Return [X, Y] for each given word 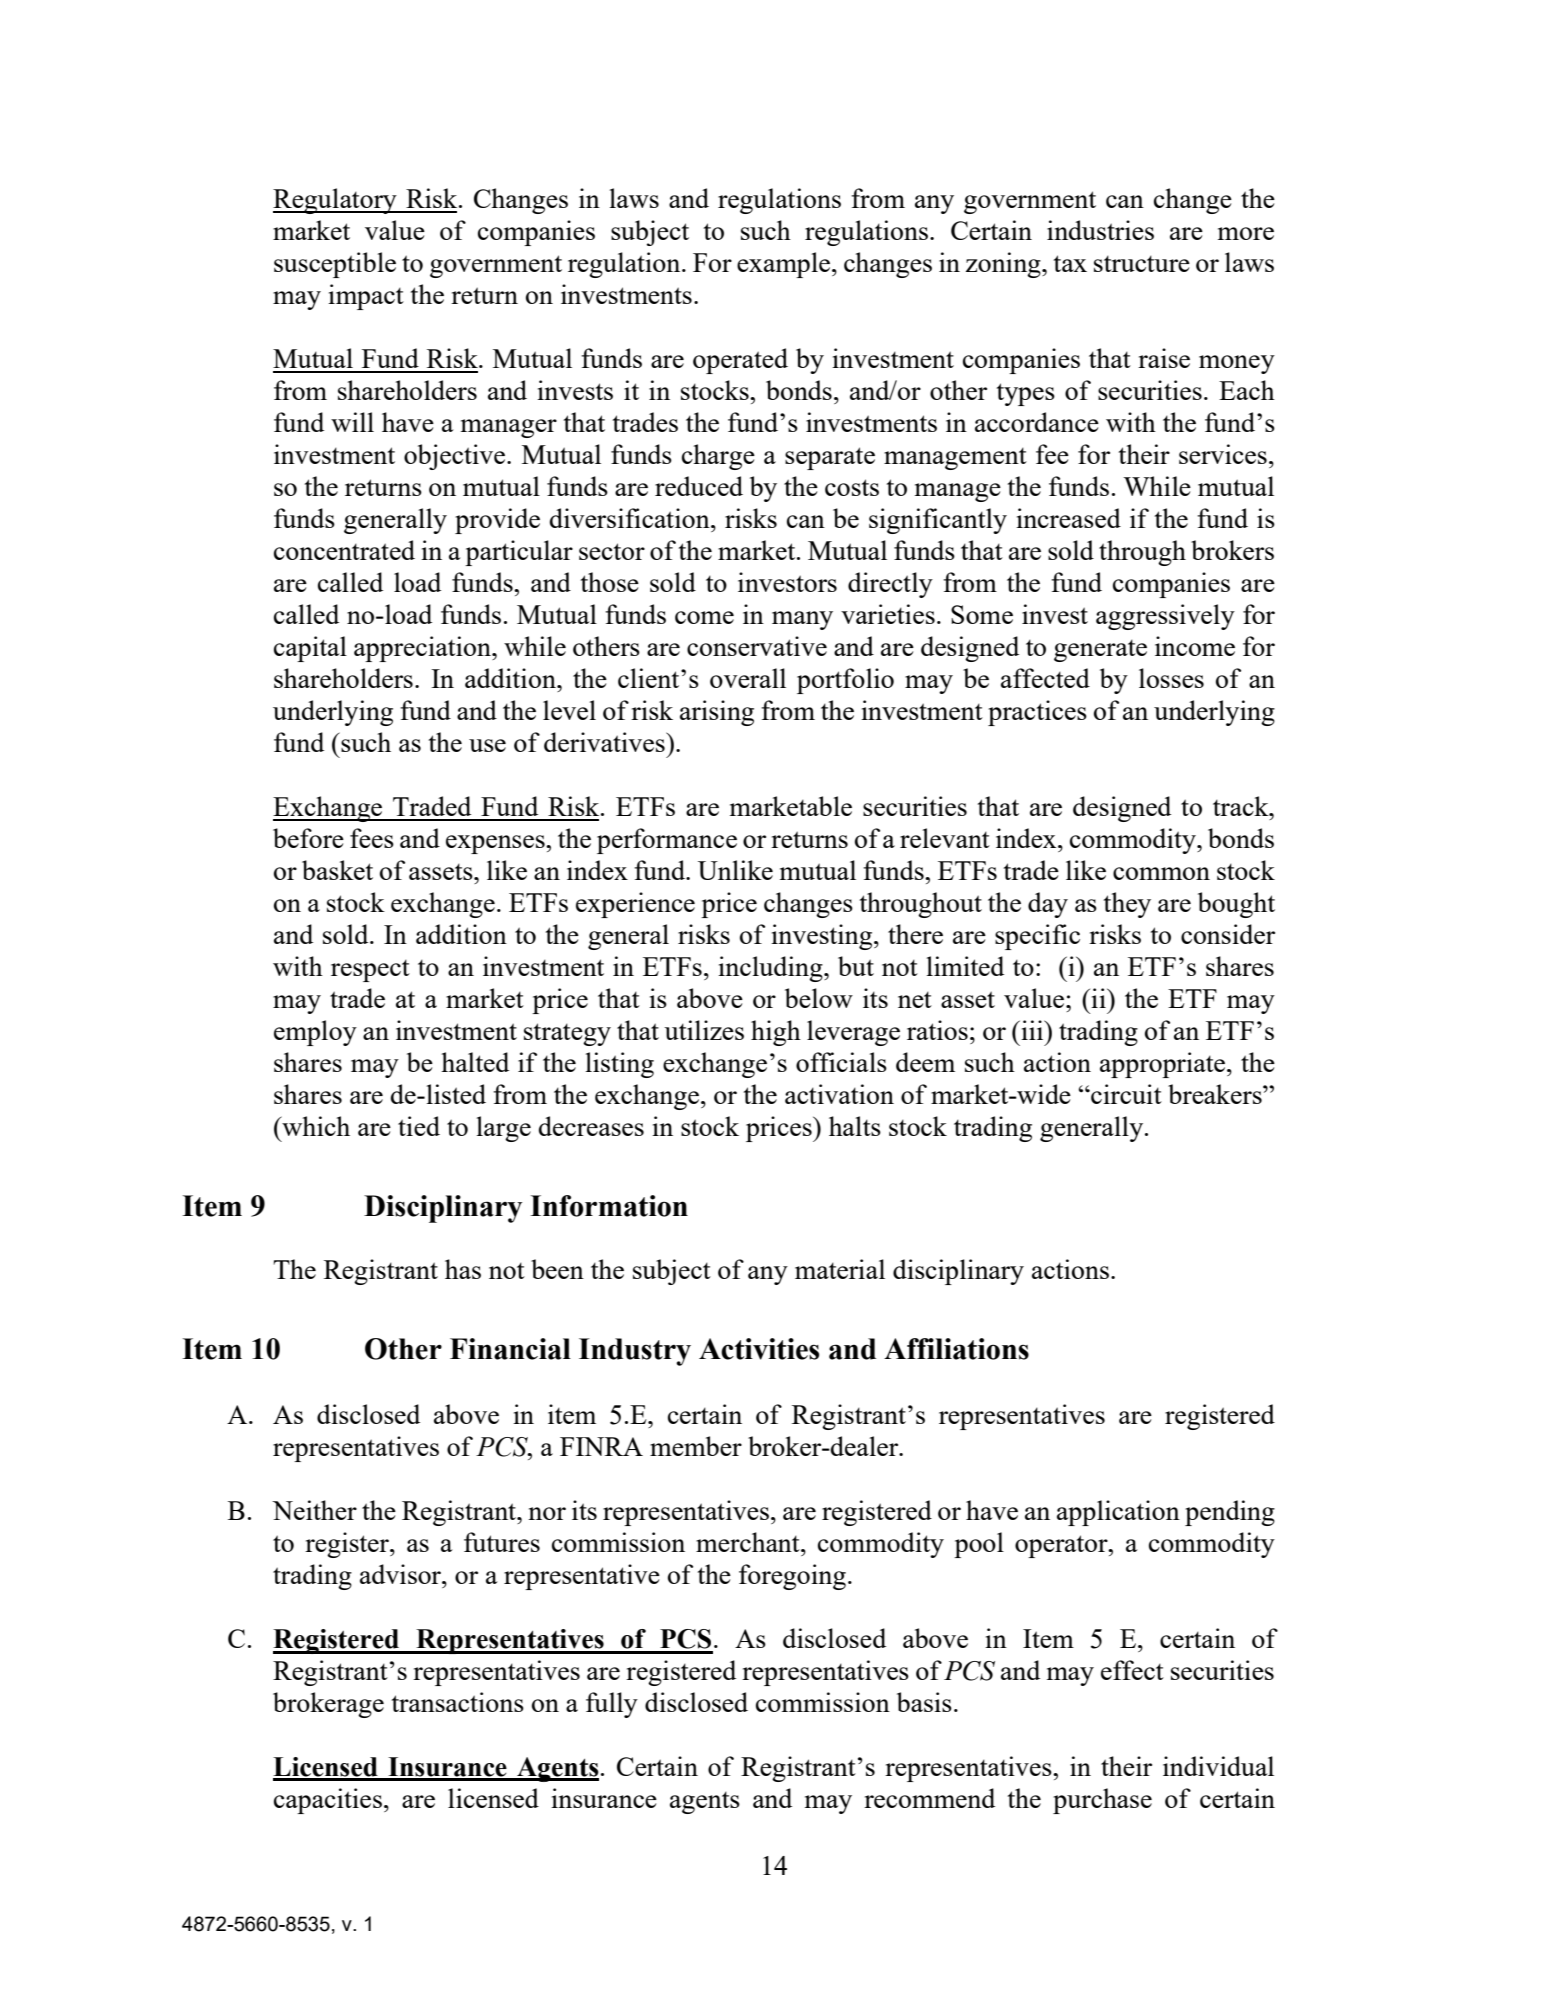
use [487, 745]
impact [366, 297]
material [840, 1269]
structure [1142, 264]
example [785, 265]
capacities [328, 1801]
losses [1171, 678]
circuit [1125, 1094]
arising [717, 713]
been [557, 1269]
